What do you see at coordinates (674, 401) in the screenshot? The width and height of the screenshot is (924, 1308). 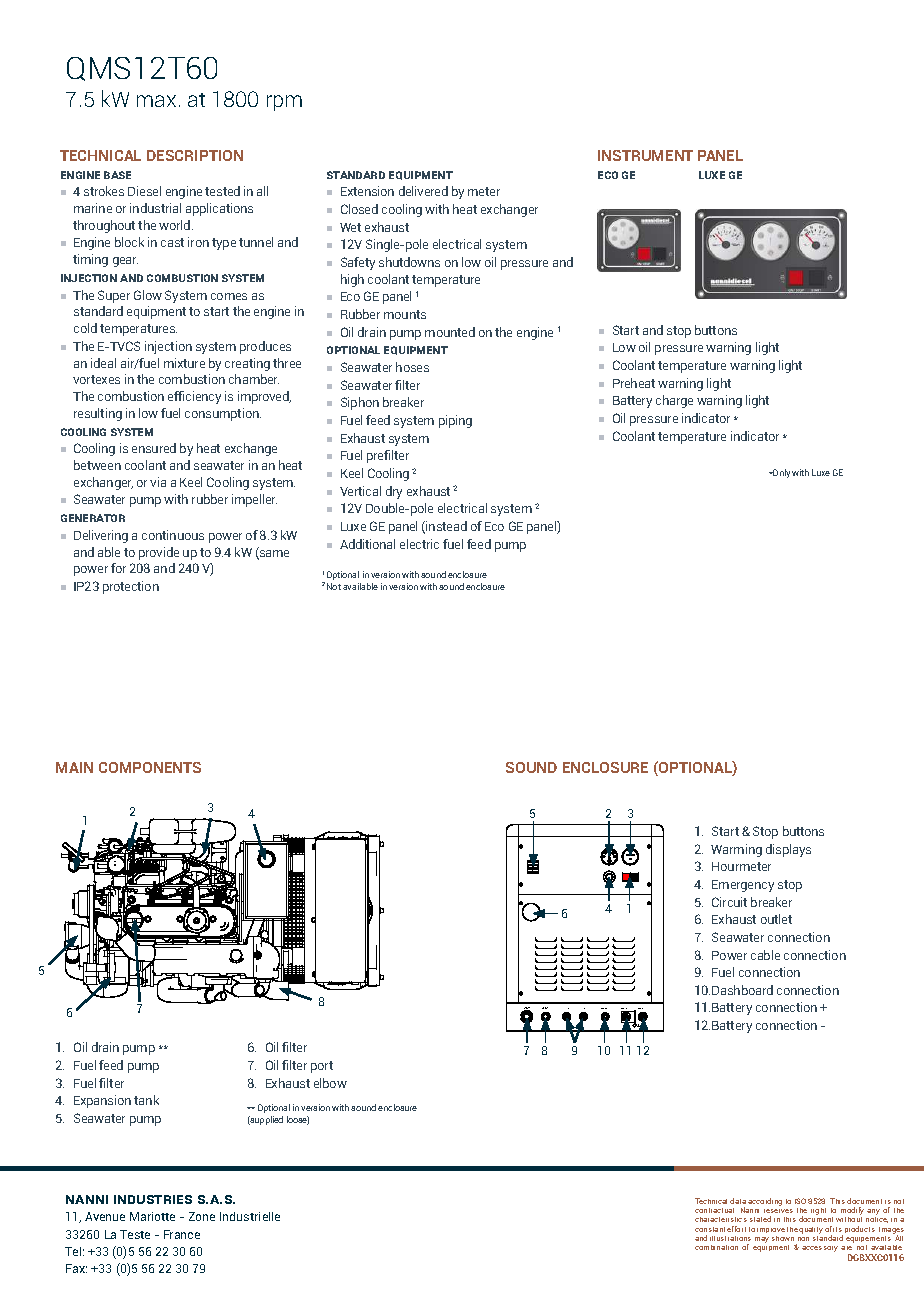 I see `charge` at bounding box center [674, 401].
